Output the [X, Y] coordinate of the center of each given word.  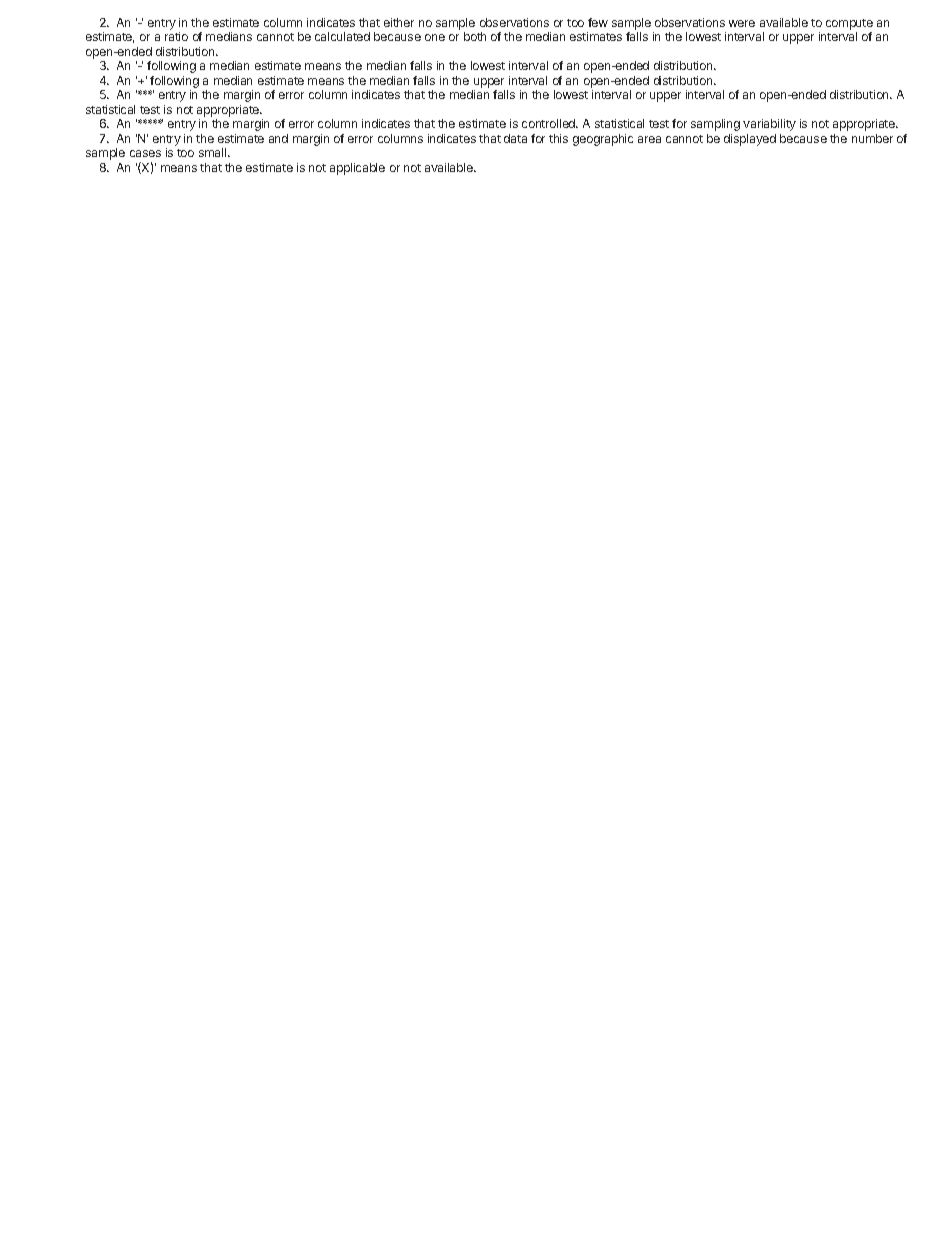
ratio [176, 36]
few [598, 22]
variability [769, 125]
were [742, 23]
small [214, 152]
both [475, 36]
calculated [342, 36]
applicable [357, 169]
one [435, 37]
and [278, 138]
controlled [550, 123]
